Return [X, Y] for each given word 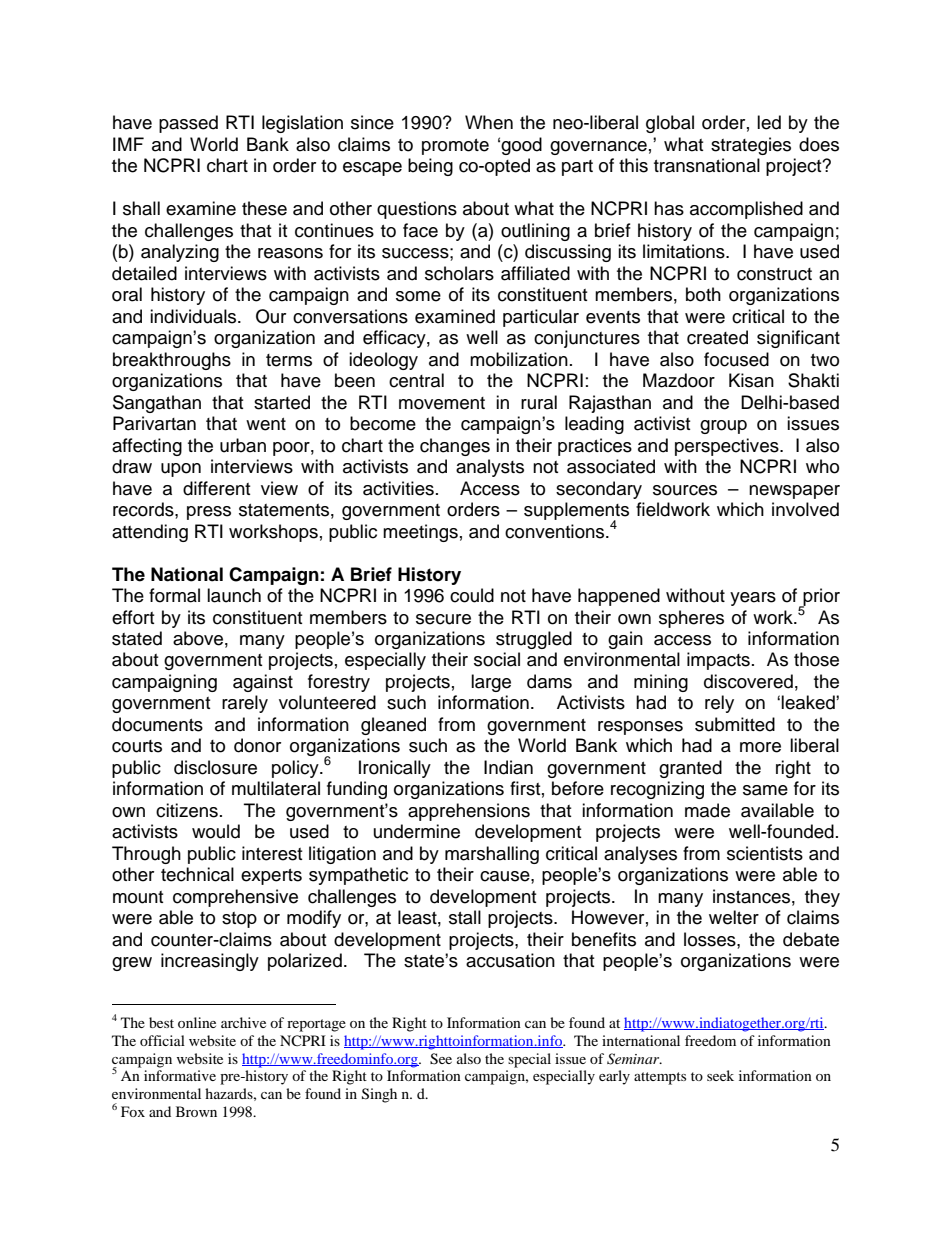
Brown [196, 1111]
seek [720, 1075]
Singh [379, 1095]
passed [188, 124]
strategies [751, 146]
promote [455, 147]
